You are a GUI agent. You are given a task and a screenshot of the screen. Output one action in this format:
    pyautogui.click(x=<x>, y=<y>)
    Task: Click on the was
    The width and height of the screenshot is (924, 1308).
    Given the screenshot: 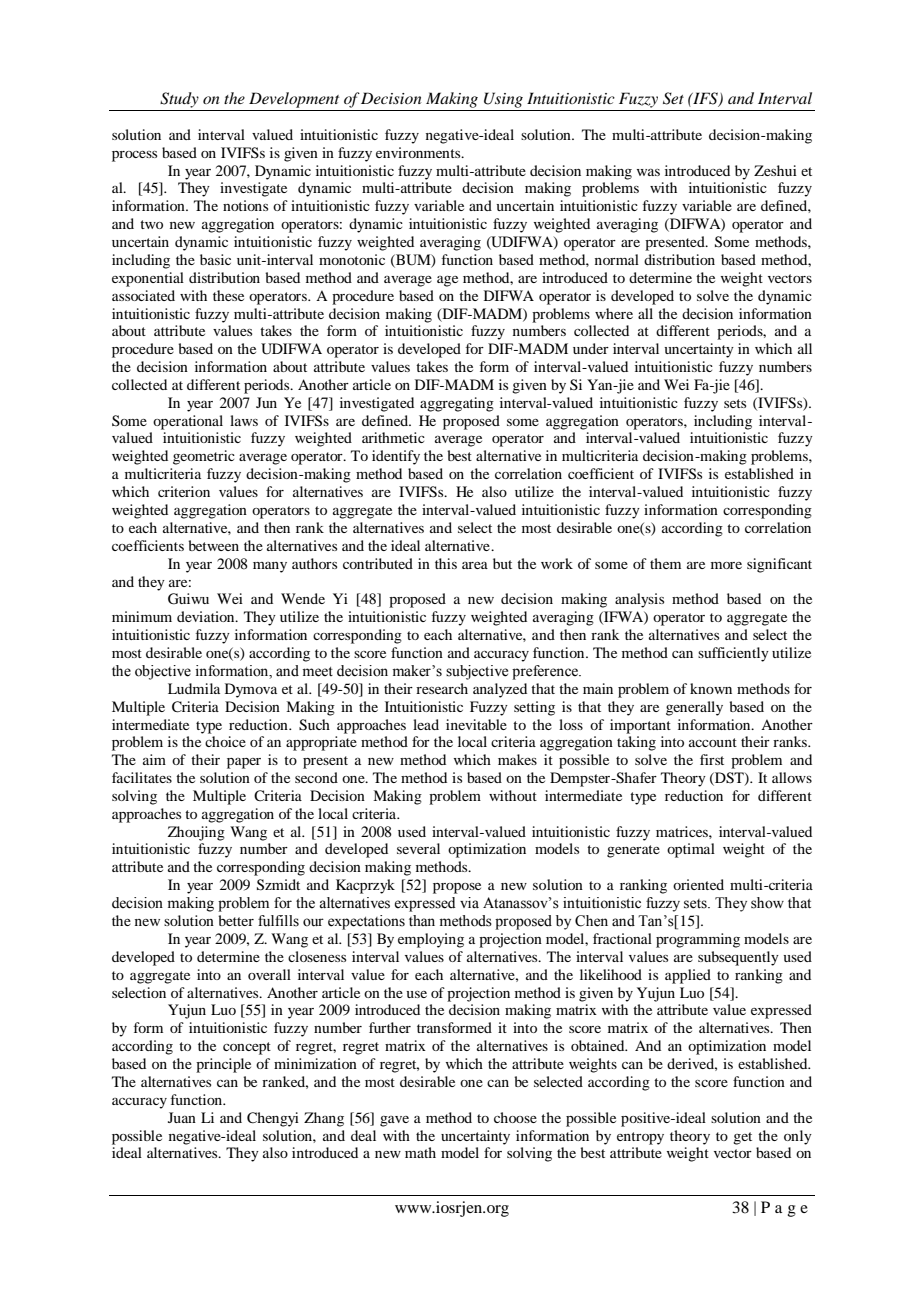 What is the action you would take?
    pyautogui.click(x=648, y=172)
